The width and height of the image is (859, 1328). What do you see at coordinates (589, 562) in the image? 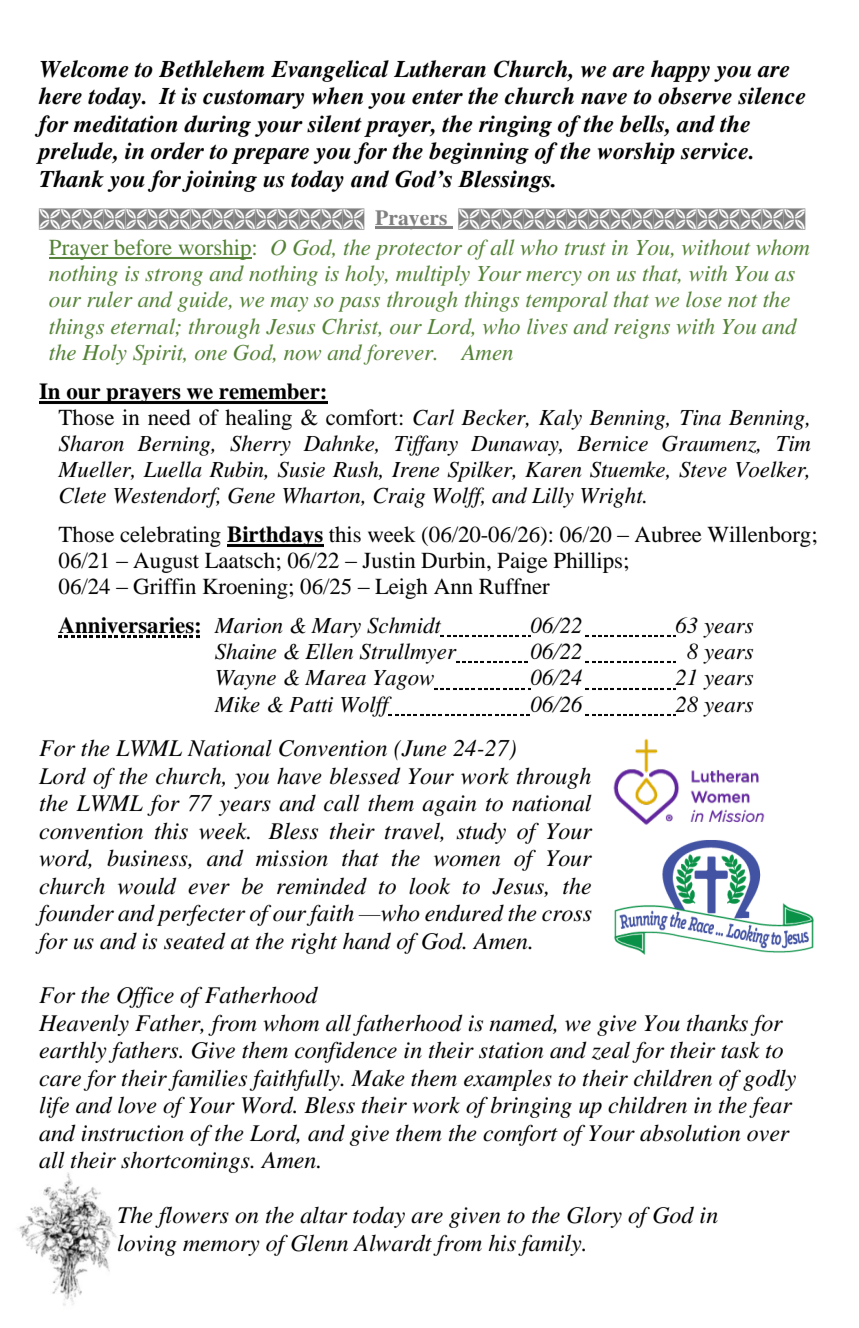
I see `Phillips` at bounding box center [589, 562].
